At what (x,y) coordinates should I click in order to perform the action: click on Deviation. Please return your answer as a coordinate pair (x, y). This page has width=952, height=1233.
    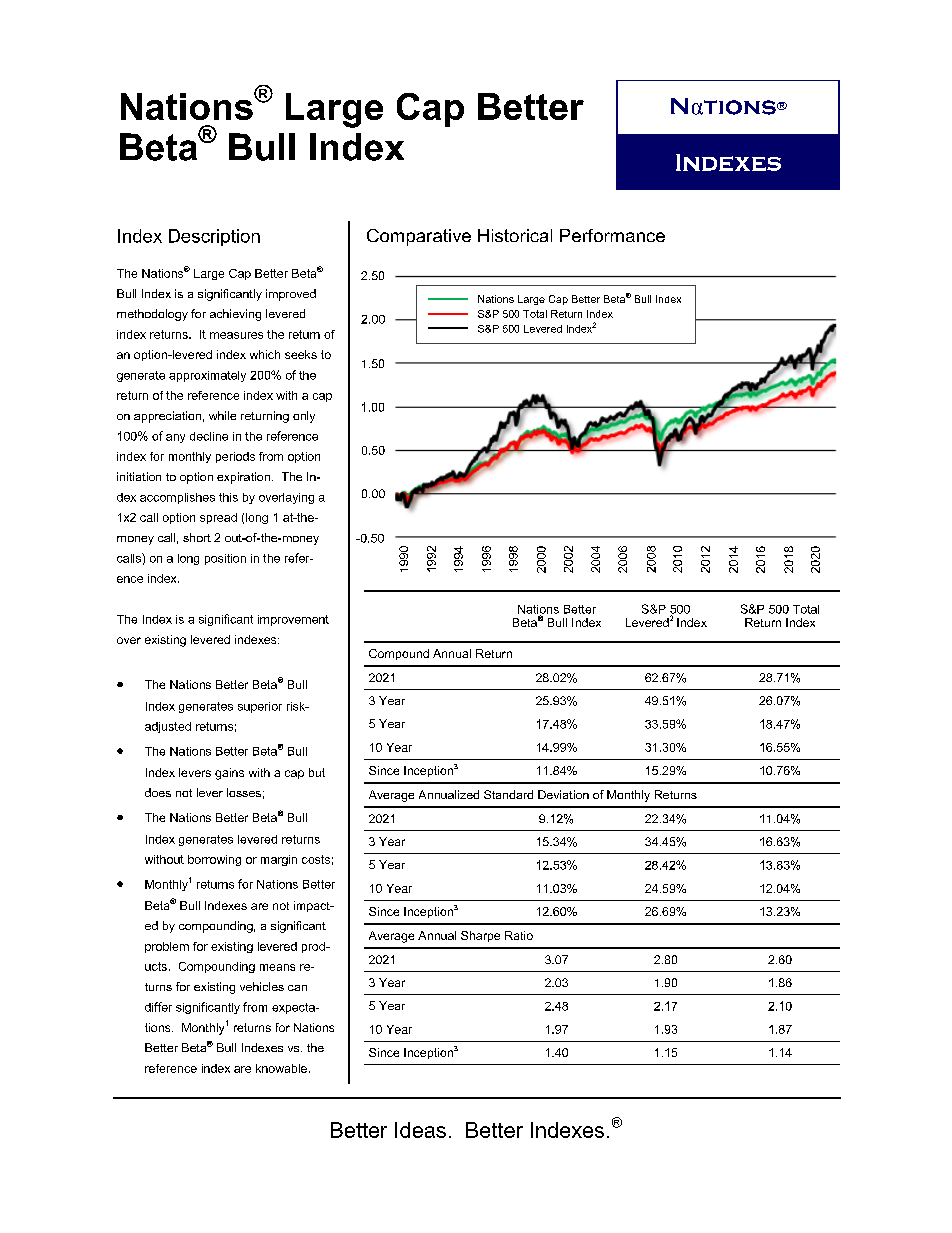
    Looking at the image, I should click on (563, 794).
